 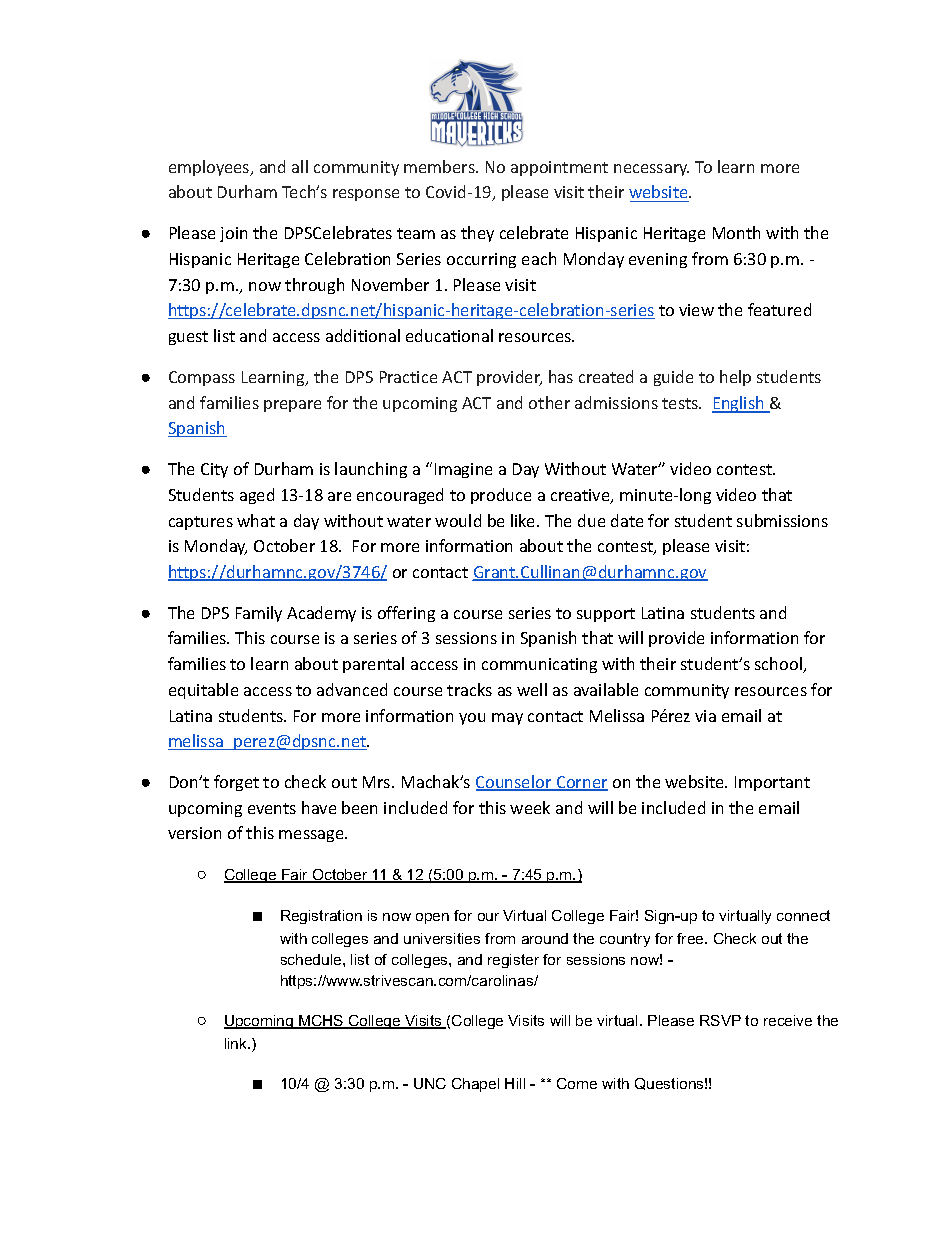 What do you see at coordinates (782, 520) in the page?
I see `submissions` at bounding box center [782, 520].
